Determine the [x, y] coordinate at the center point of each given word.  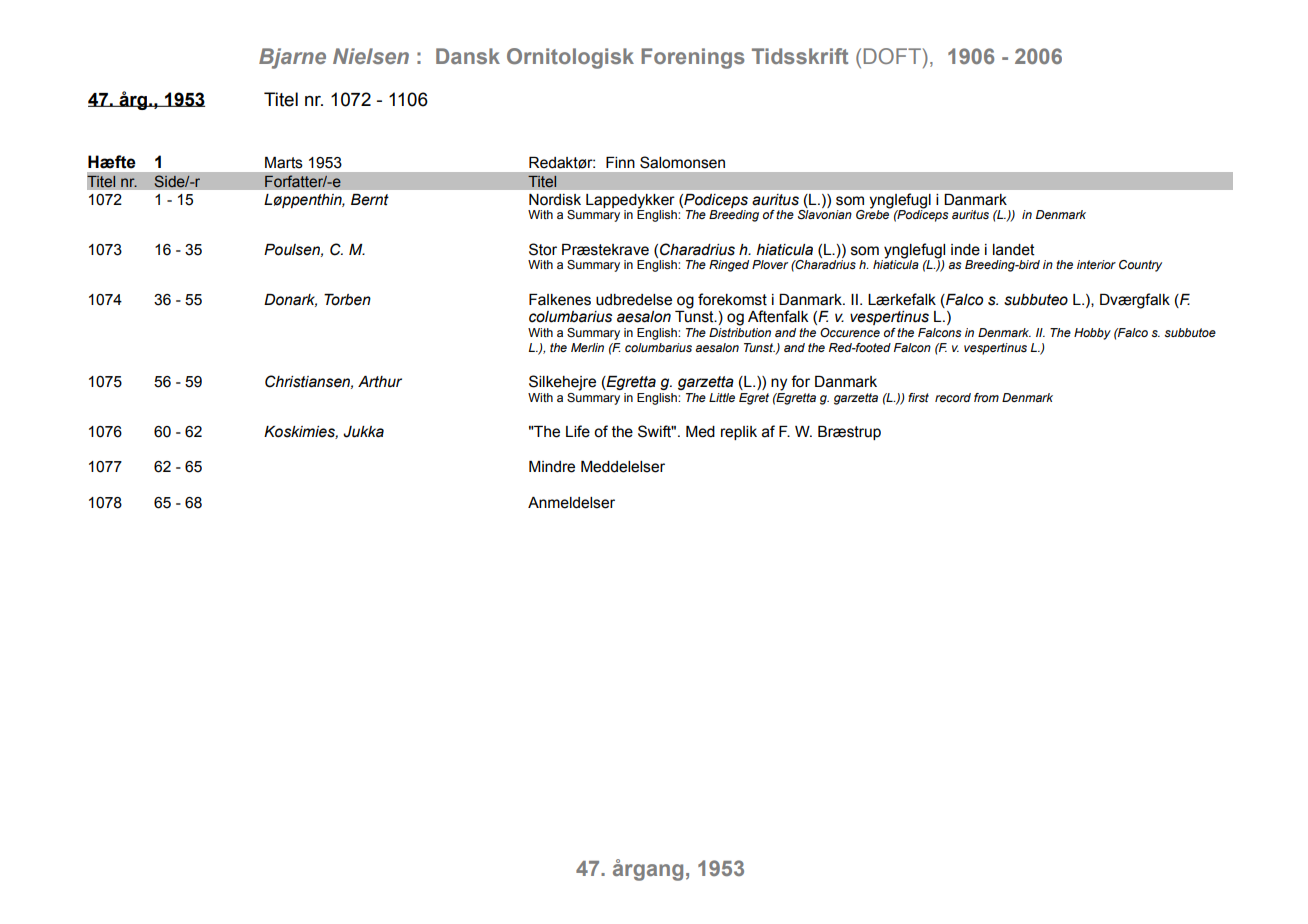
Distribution [740, 332]
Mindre [552, 467]
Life [578, 431]
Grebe [873, 213]
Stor [543, 249]
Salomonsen [682, 162]
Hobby [1092, 334]
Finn [620, 162]
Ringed [729, 266]
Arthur [380, 382]
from [986, 397]
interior [1096, 264]
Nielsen [371, 56]
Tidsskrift [800, 56]
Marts [284, 163]
